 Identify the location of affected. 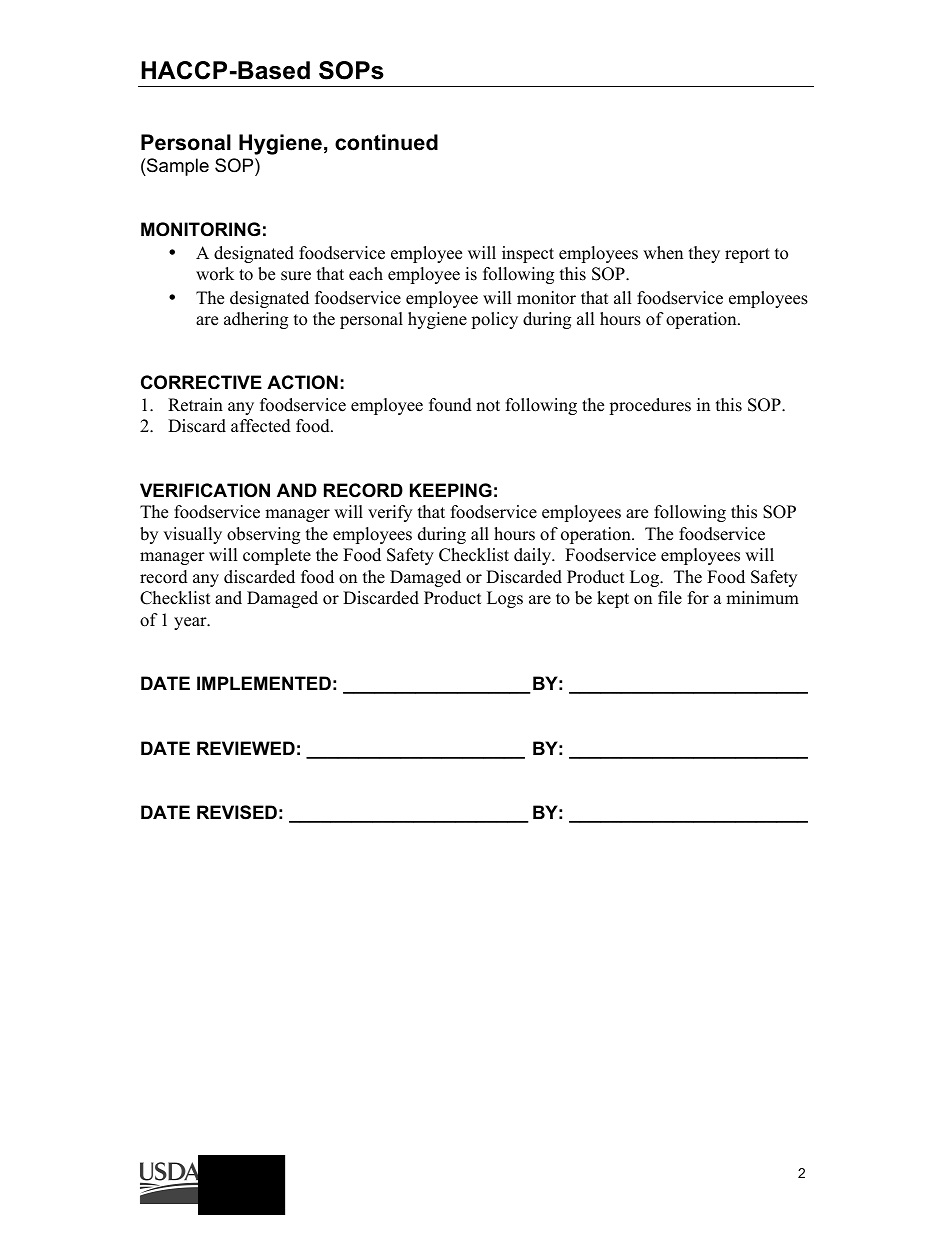
(261, 426).
